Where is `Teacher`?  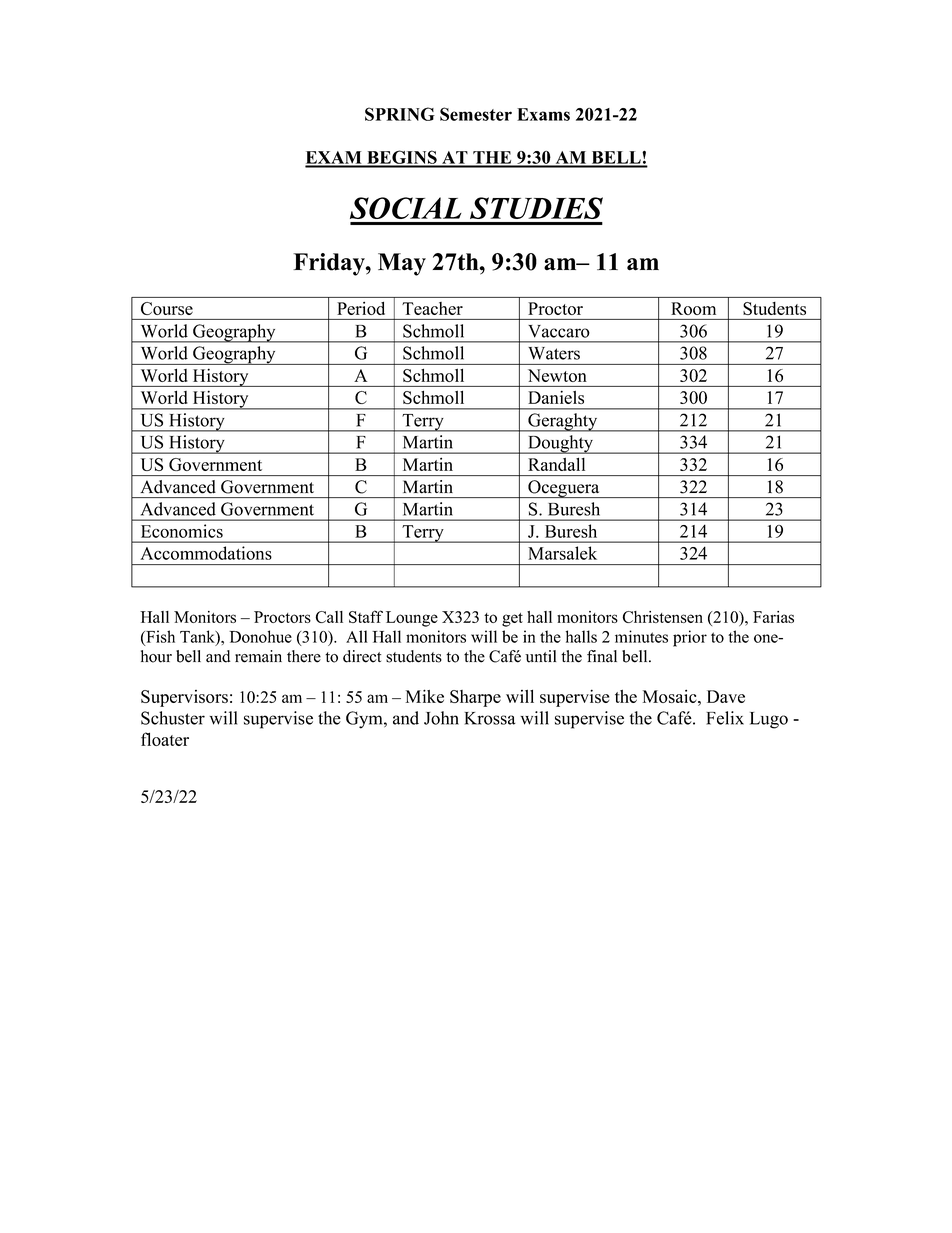 Teacher is located at coordinates (432, 308).
